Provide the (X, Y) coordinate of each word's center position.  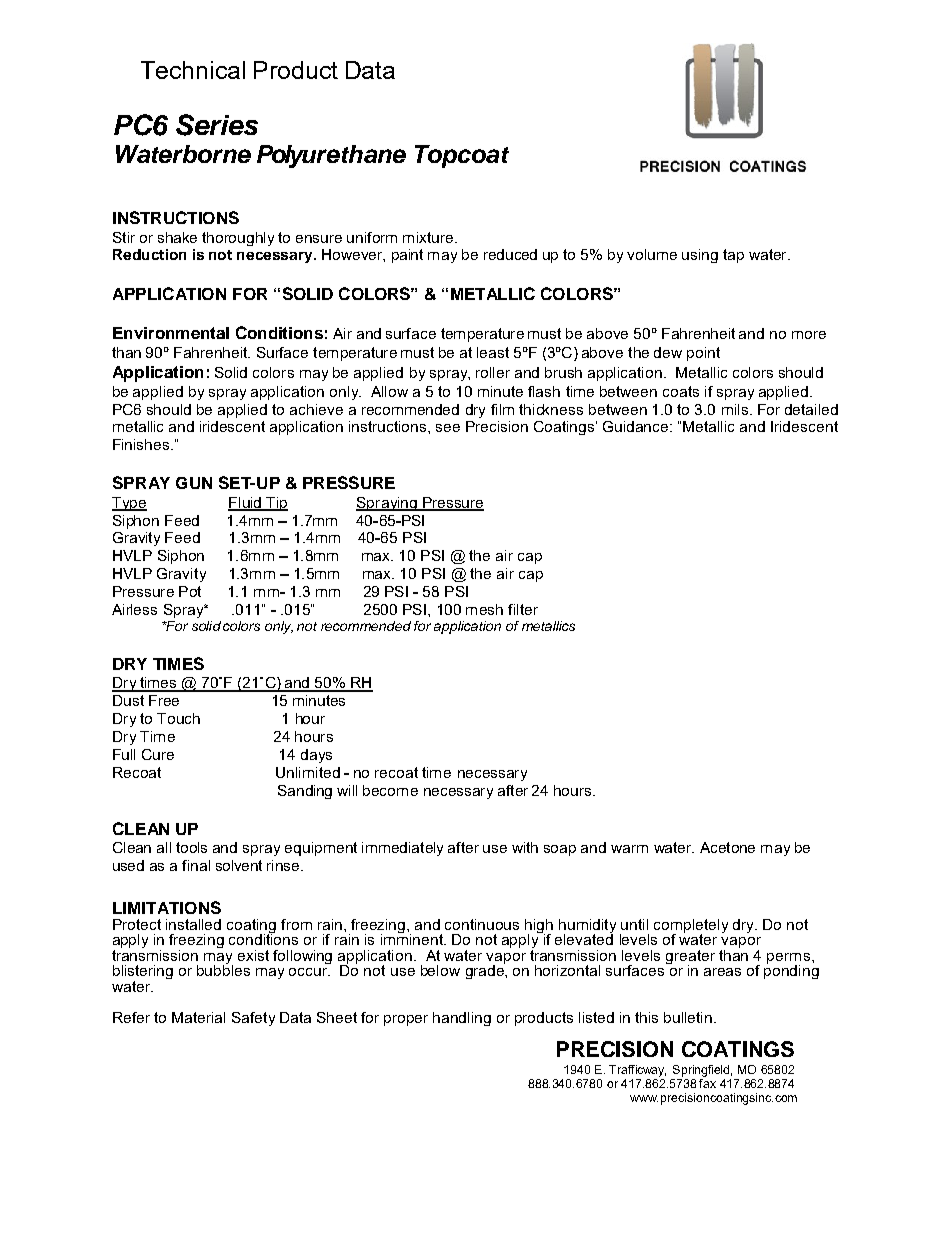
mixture (429, 237)
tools (191, 847)
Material (198, 1017)
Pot (190, 591)
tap (733, 256)
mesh (484, 609)
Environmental (171, 333)
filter (523, 609)
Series (217, 125)
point (703, 354)
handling (462, 1019)
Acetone (727, 847)
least (493, 352)
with (525, 847)
